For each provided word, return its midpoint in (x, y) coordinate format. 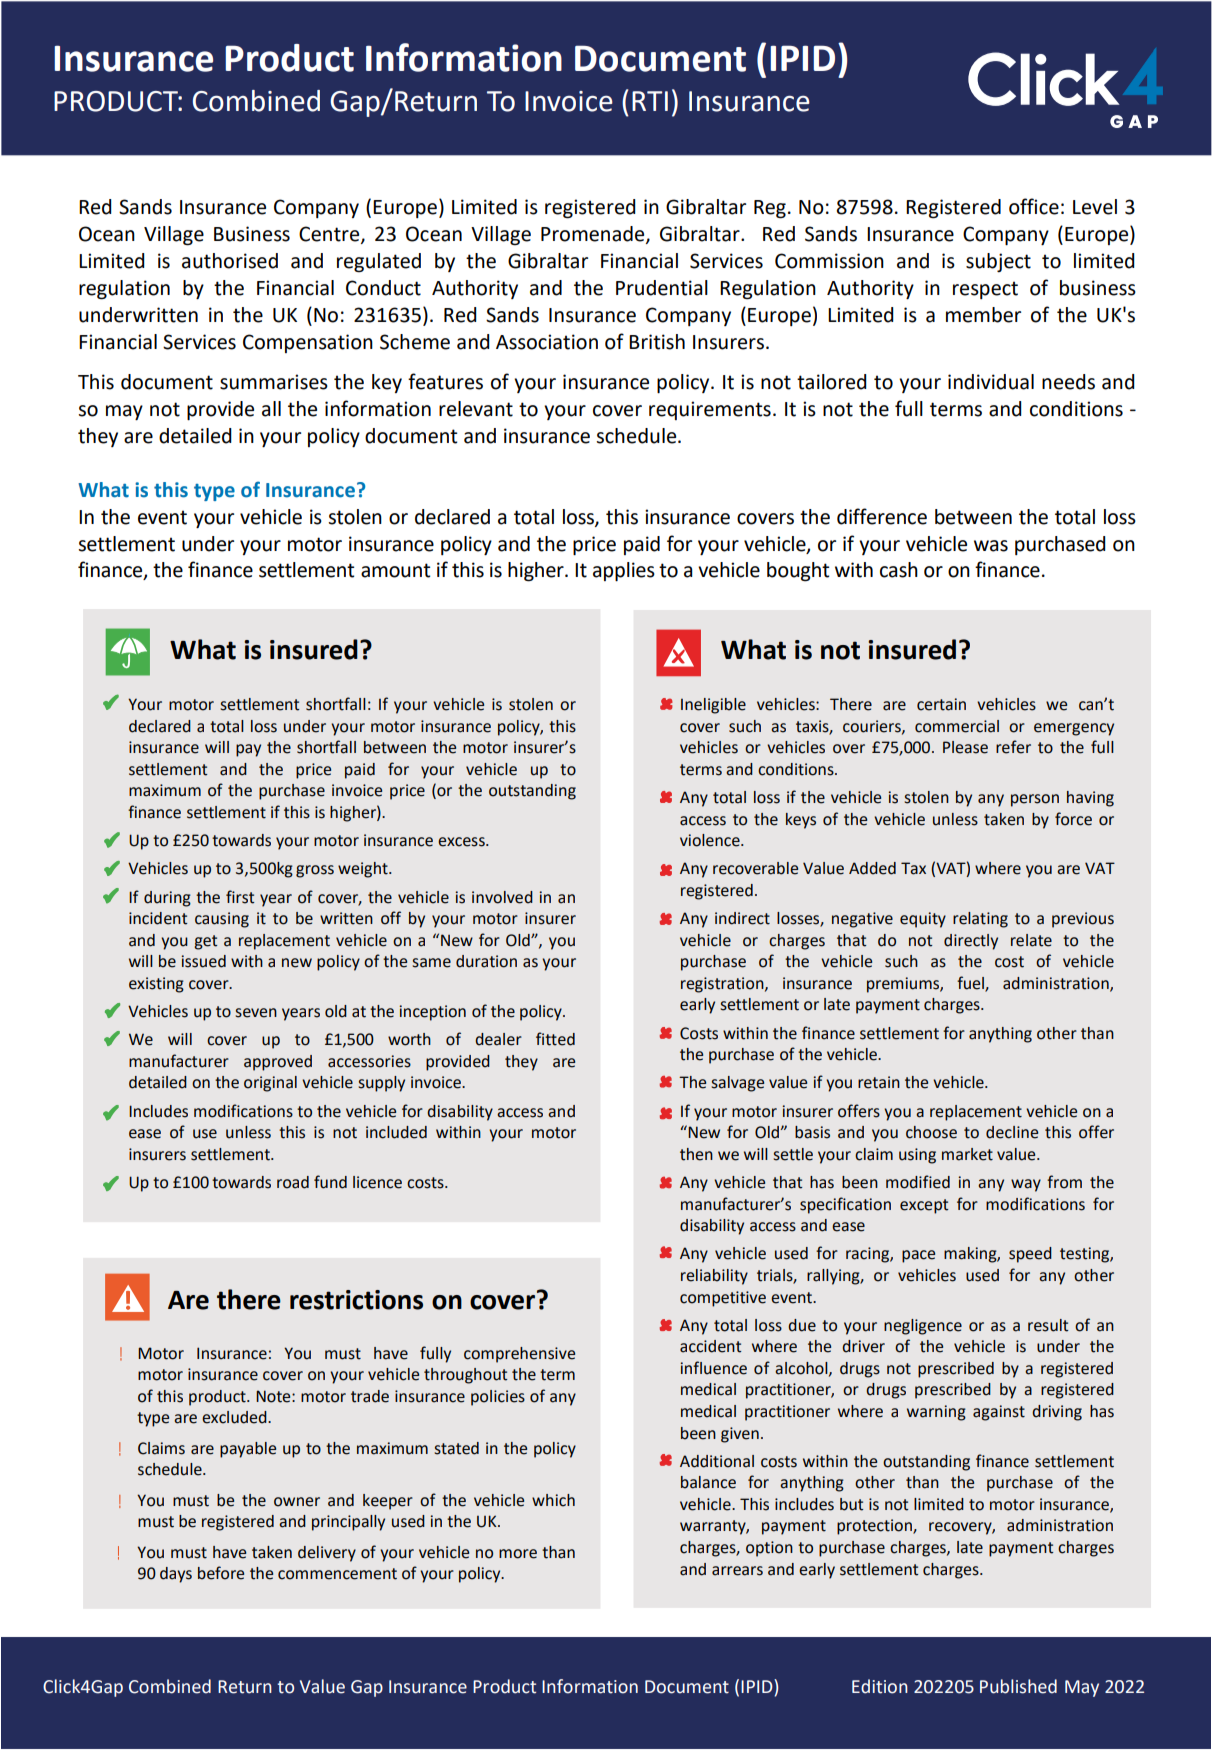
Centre (330, 234)
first (240, 897)
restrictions (356, 1300)
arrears (737, 1571)
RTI (650, 101)
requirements (710, 410)
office (1034, 206)
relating (980, 920)
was (991, 546)
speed (1030, 1255)
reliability (714, 1277)
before (221, 1573)
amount (395, 570)
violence (711, 840)
